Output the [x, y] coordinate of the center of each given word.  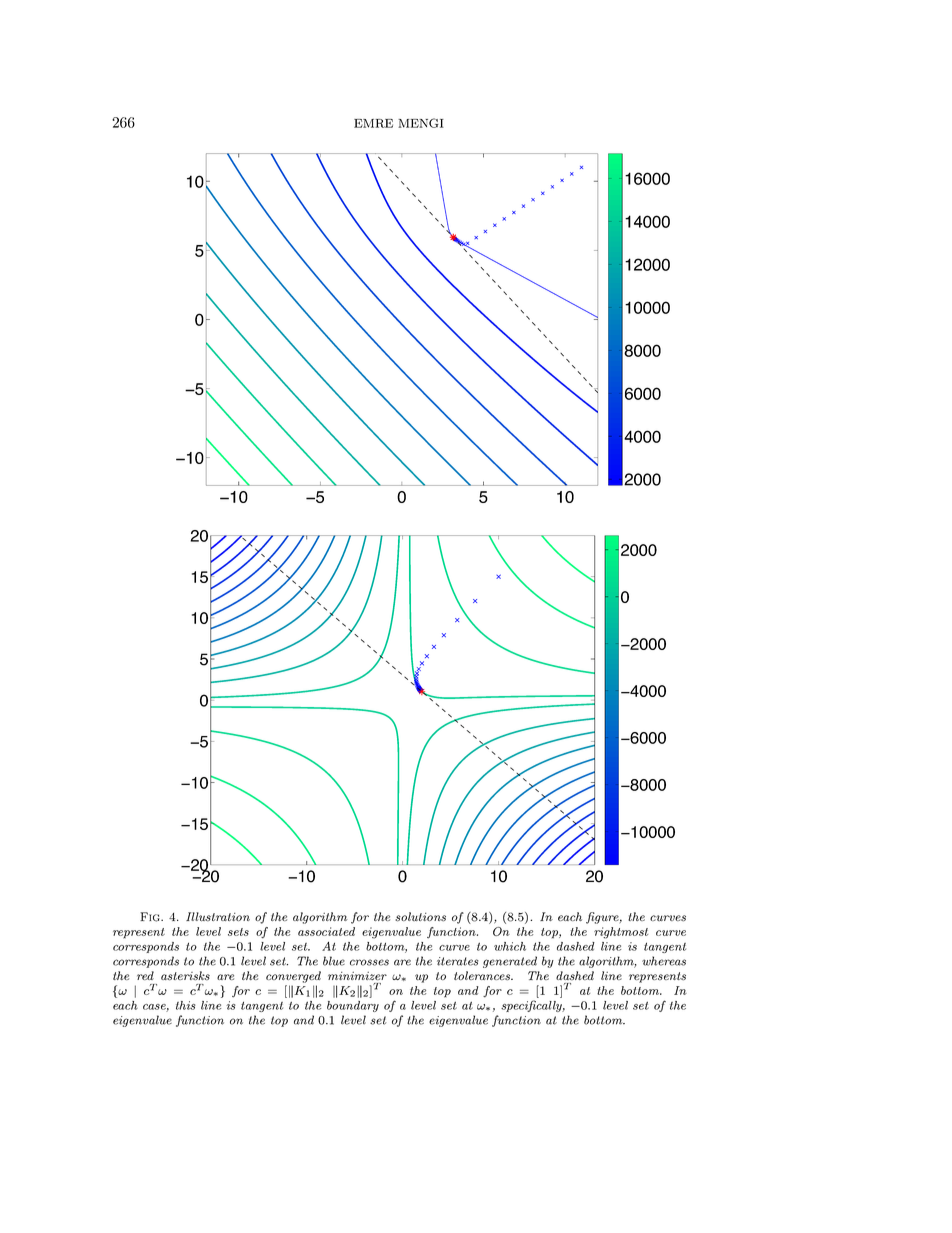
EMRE [373, 123]
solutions [420, 917]
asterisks [185, 976]
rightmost [621, 933]
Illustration [218, 917]
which [510, 946]
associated [326, 931]
